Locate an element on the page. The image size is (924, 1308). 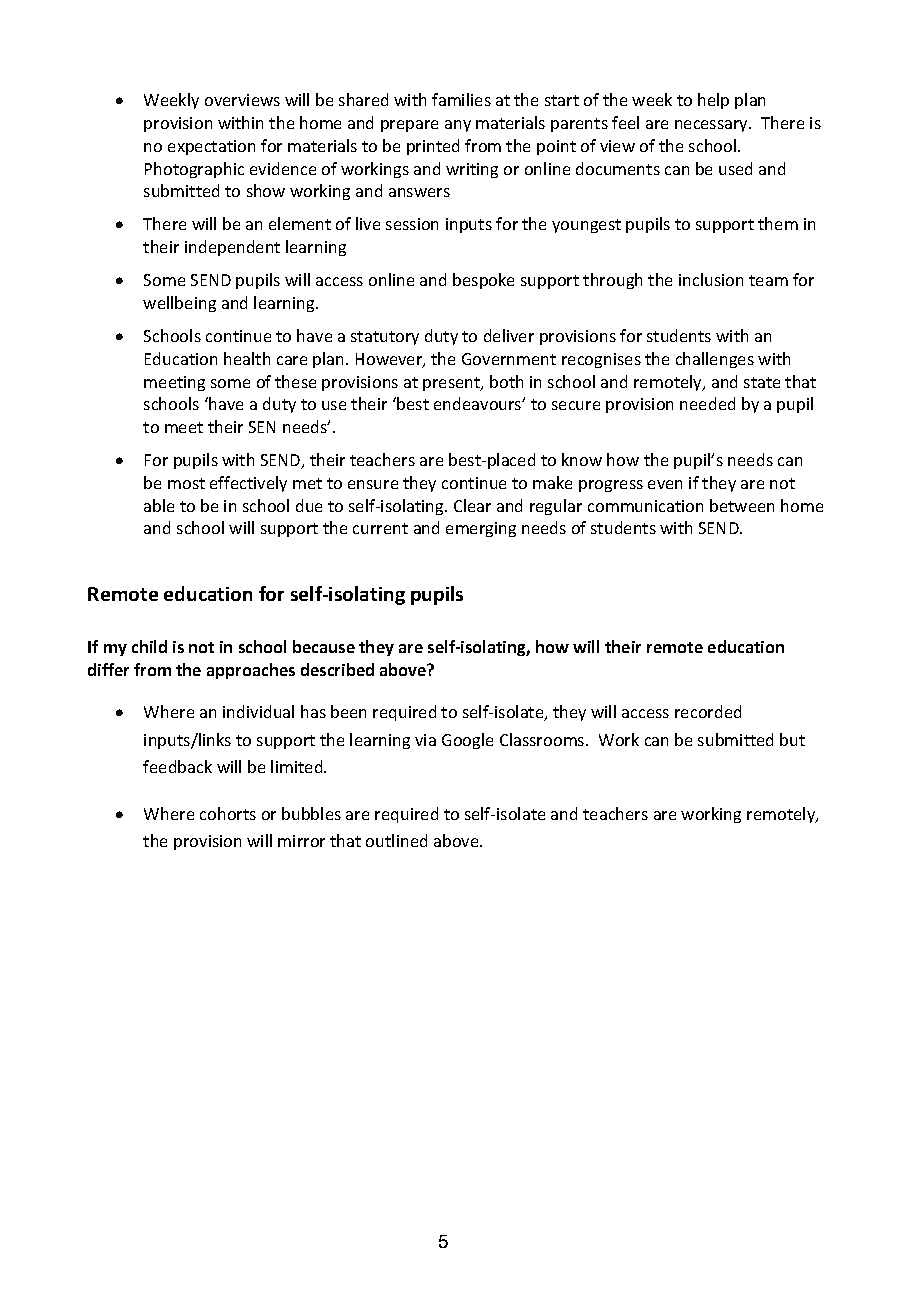
outlined is located at coordinates (396, 840).
